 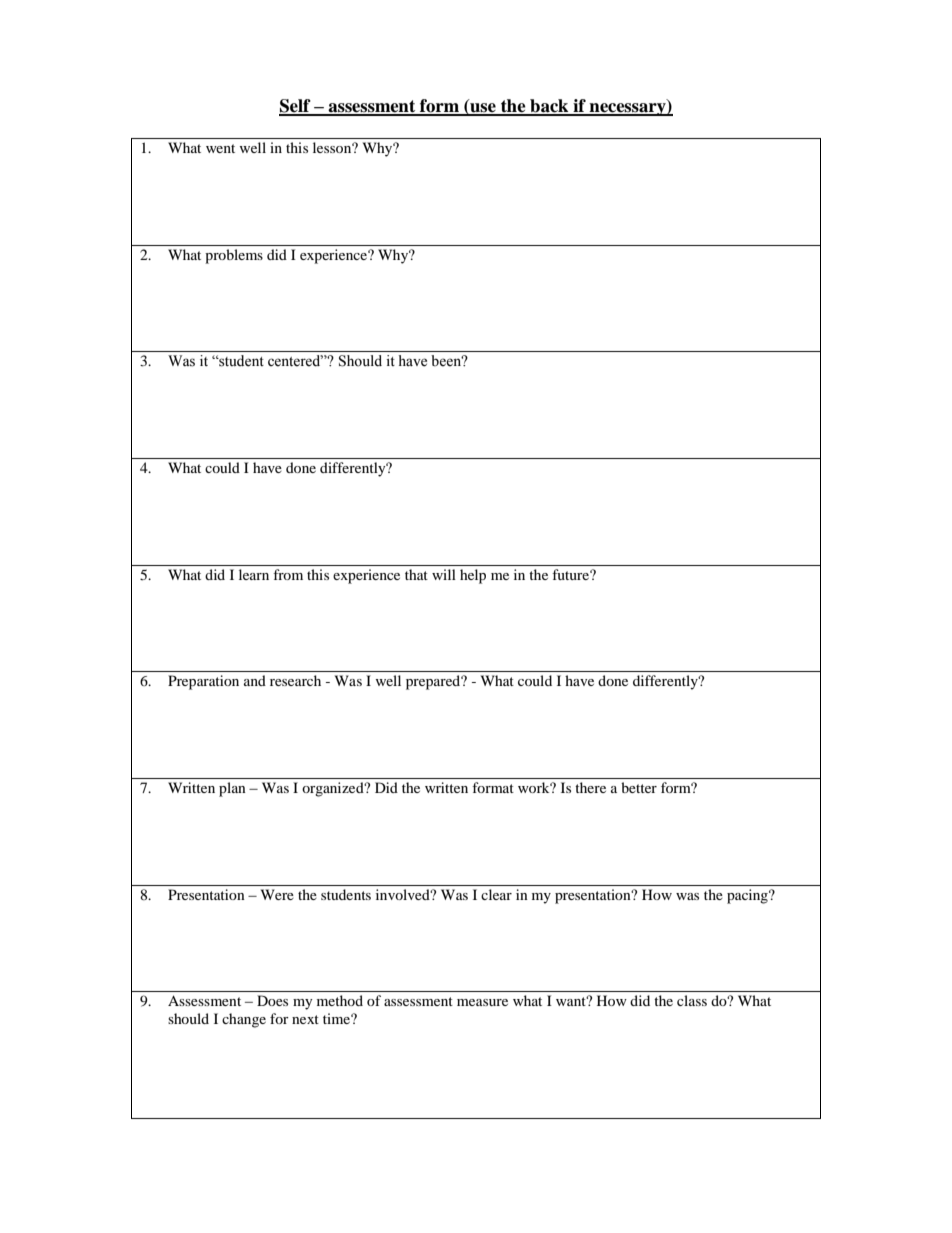 What do you see at coordinates (473, 576) in the page?
I see `help` at bounding box center [473, 576].
